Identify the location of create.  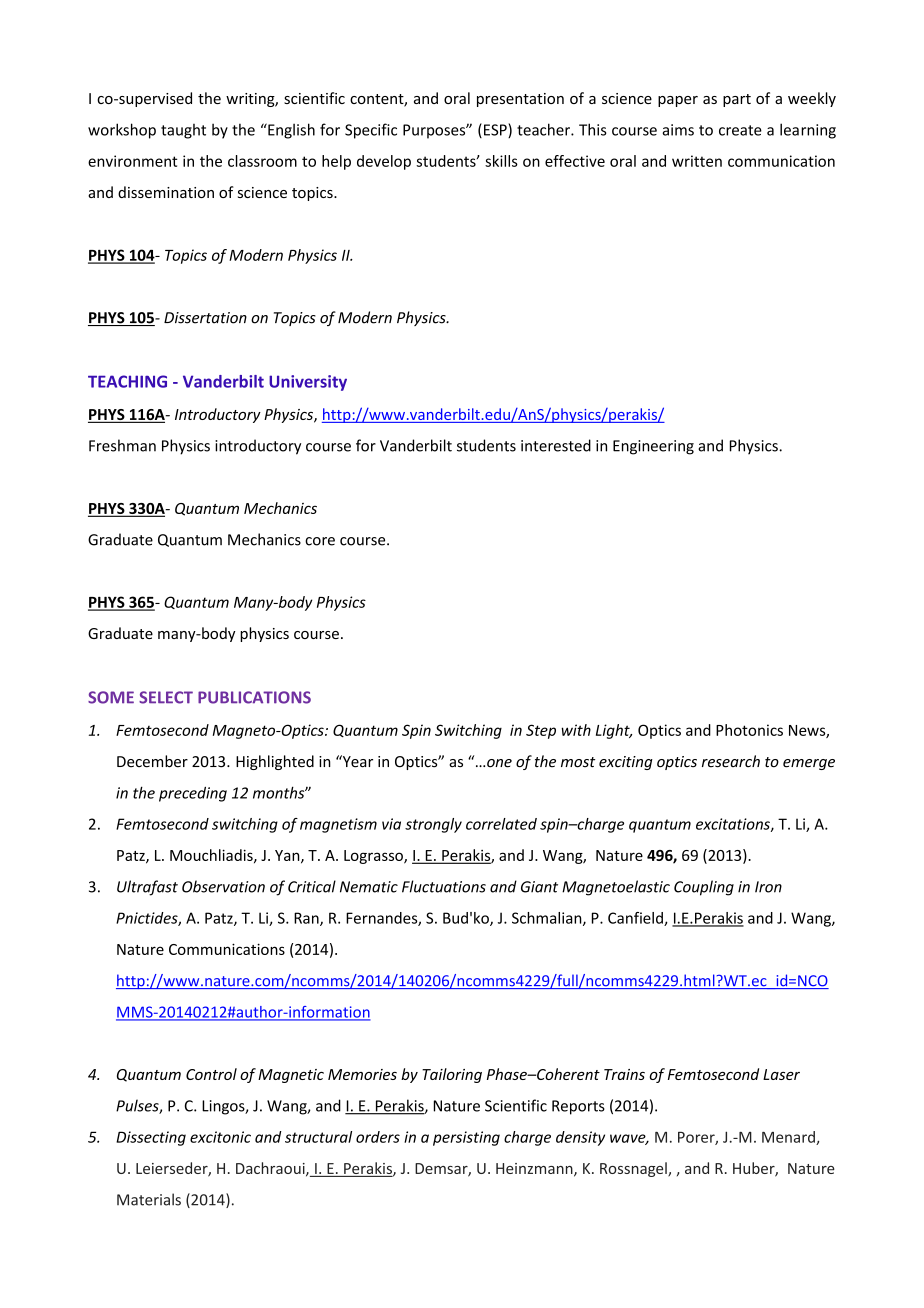
(740, 130).
